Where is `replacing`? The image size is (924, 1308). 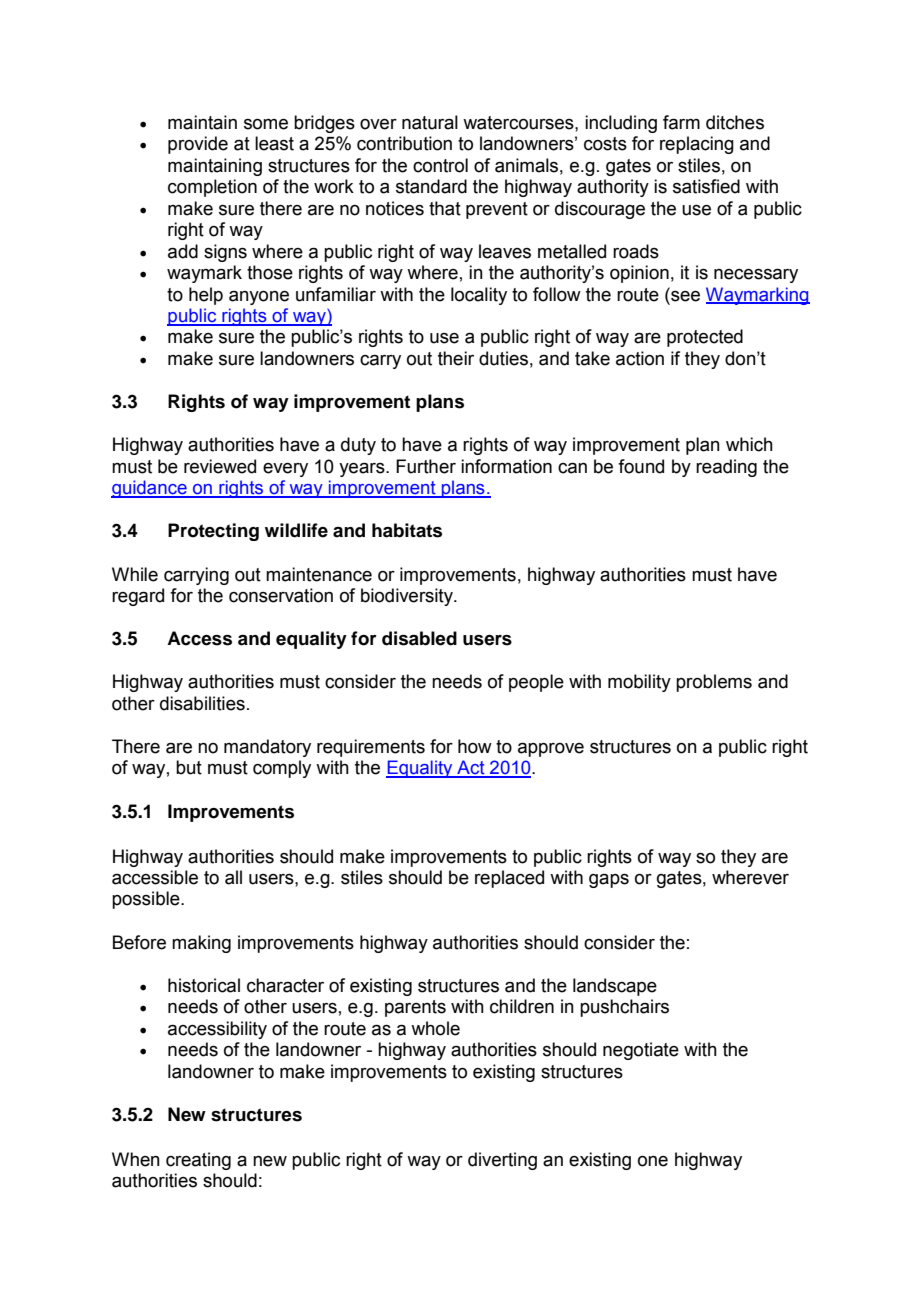
replacing is located at coordinates (697, 145).
